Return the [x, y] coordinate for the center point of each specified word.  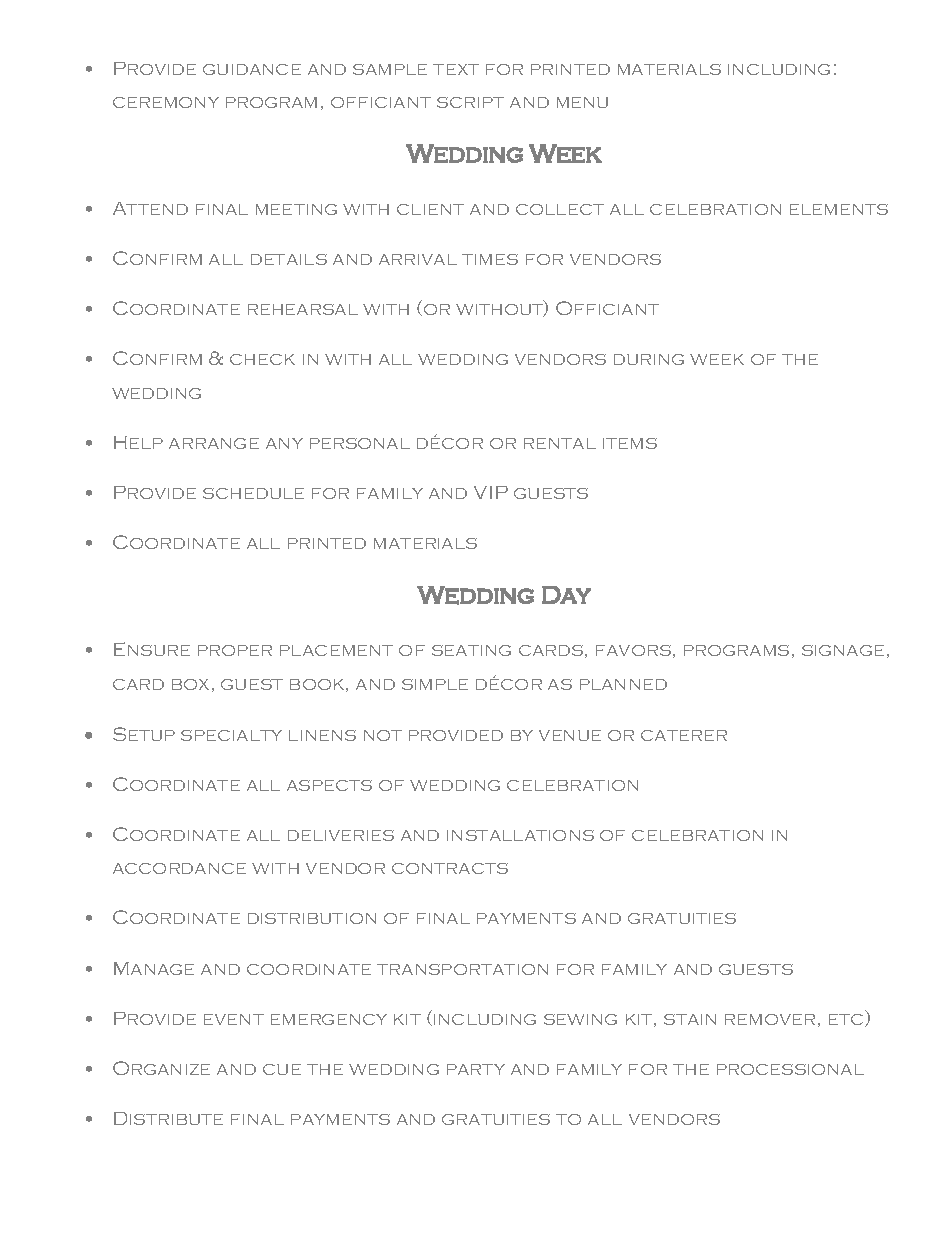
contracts [450, 868]
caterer [684, 735]
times [490, 259]
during [649, 359]
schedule [253, 493]
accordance [179, 868]
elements [839, 209]
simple [435, 684]
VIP [491, 492]
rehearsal [303, 309]
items [630, 443]
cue [282, 1069]
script [470, 102]
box [190, 684]
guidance [252, 69]
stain [690, 1019]
